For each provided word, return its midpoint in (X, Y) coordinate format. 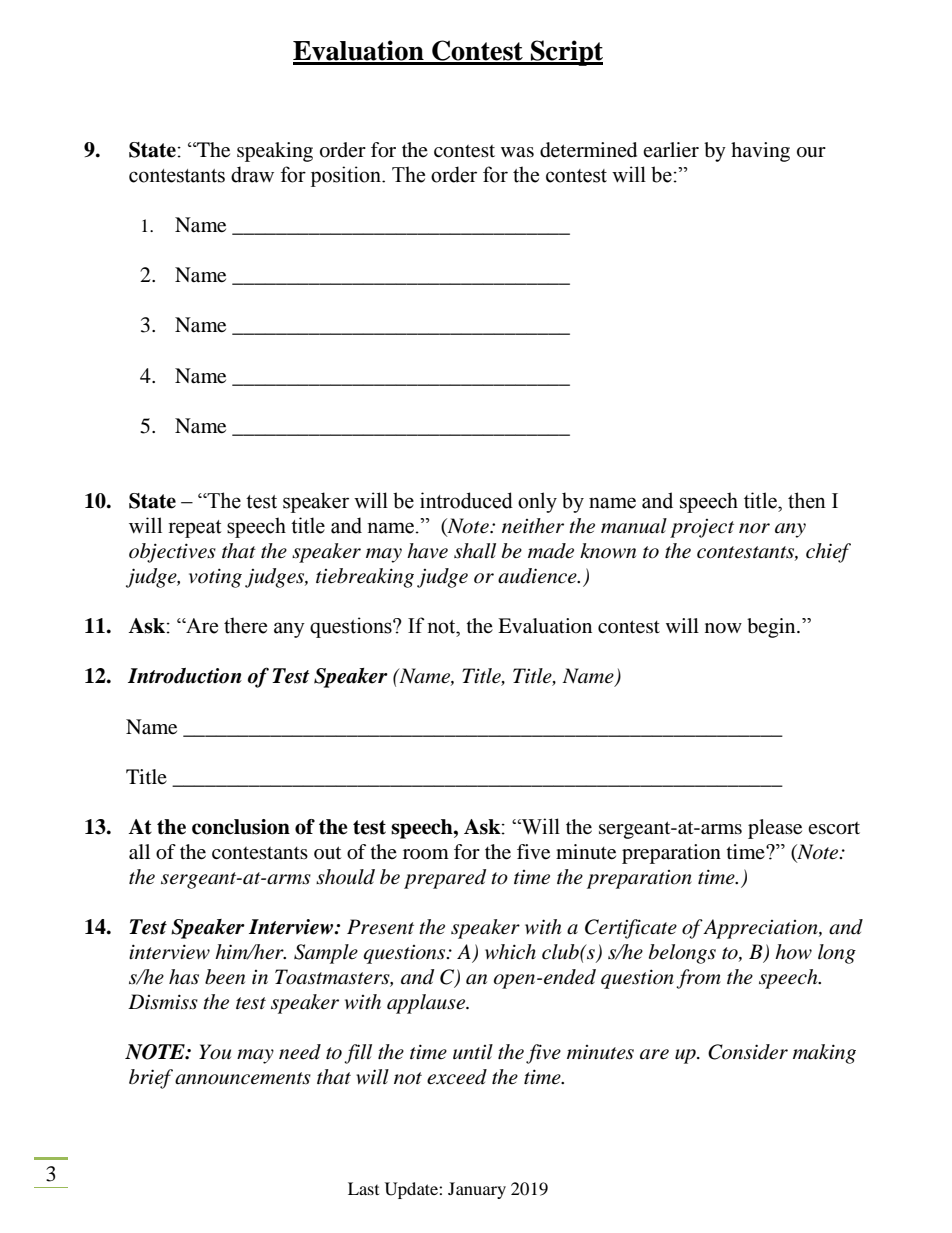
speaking (275, 152)
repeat (195, 529)
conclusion (241, 827)
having (760, 152)
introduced (466, 500)
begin (772, 628)
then (807, 500)
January (477, 1190)
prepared (445, 879)
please (775, 829)
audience (538, 576)
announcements (243, 1078)
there (245, 625)
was (517, 152)
